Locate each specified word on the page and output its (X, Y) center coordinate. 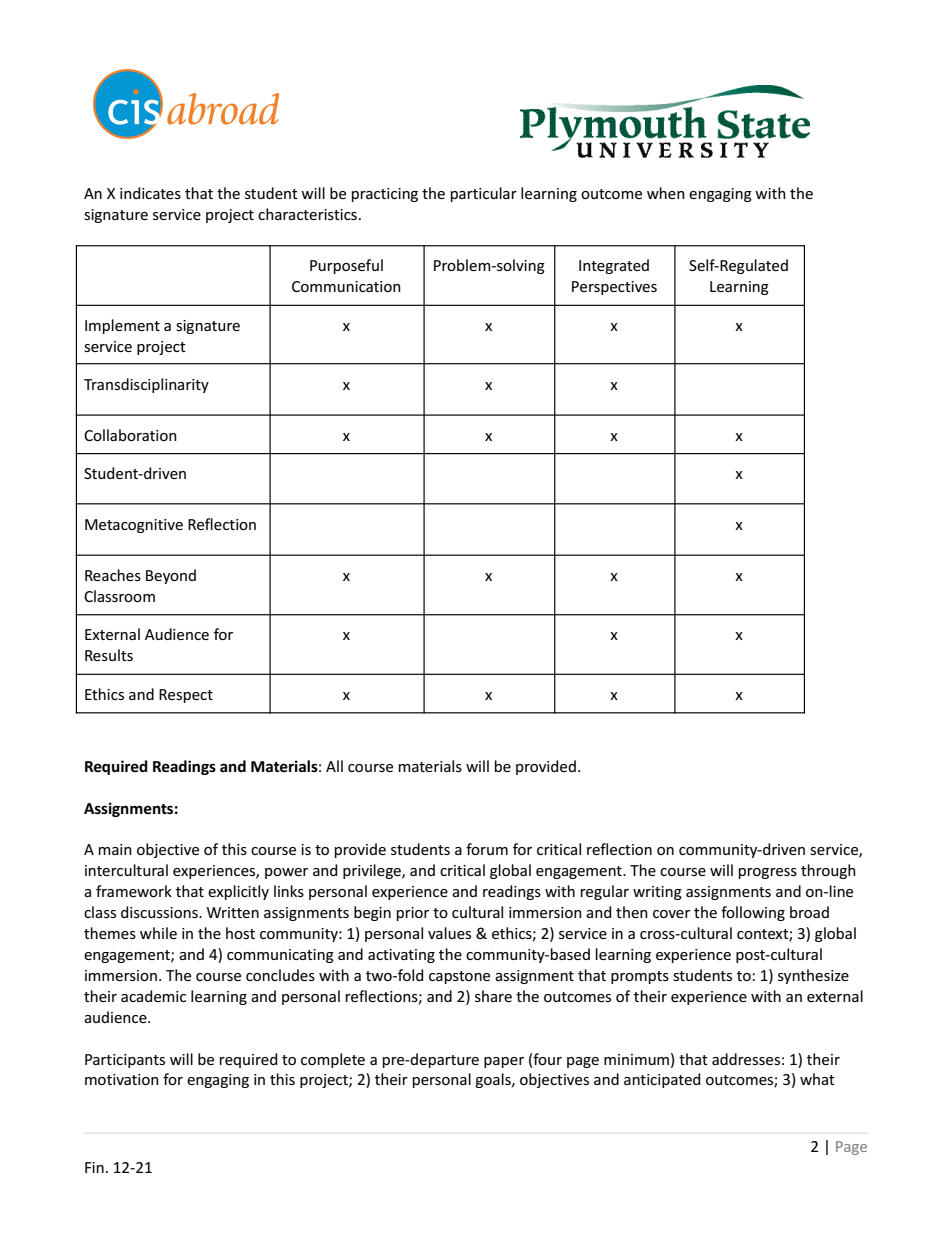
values (449, 933)
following (753, 913)
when (666, 193)
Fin (94, 1167)
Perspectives (614, 288)
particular (484, 194)
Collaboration (130, 435)
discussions (160, 912)
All (334, 766)
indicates (150, 193)
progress (768, 873)
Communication (346, 286)
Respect (186, 696)
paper (504, 1062)
